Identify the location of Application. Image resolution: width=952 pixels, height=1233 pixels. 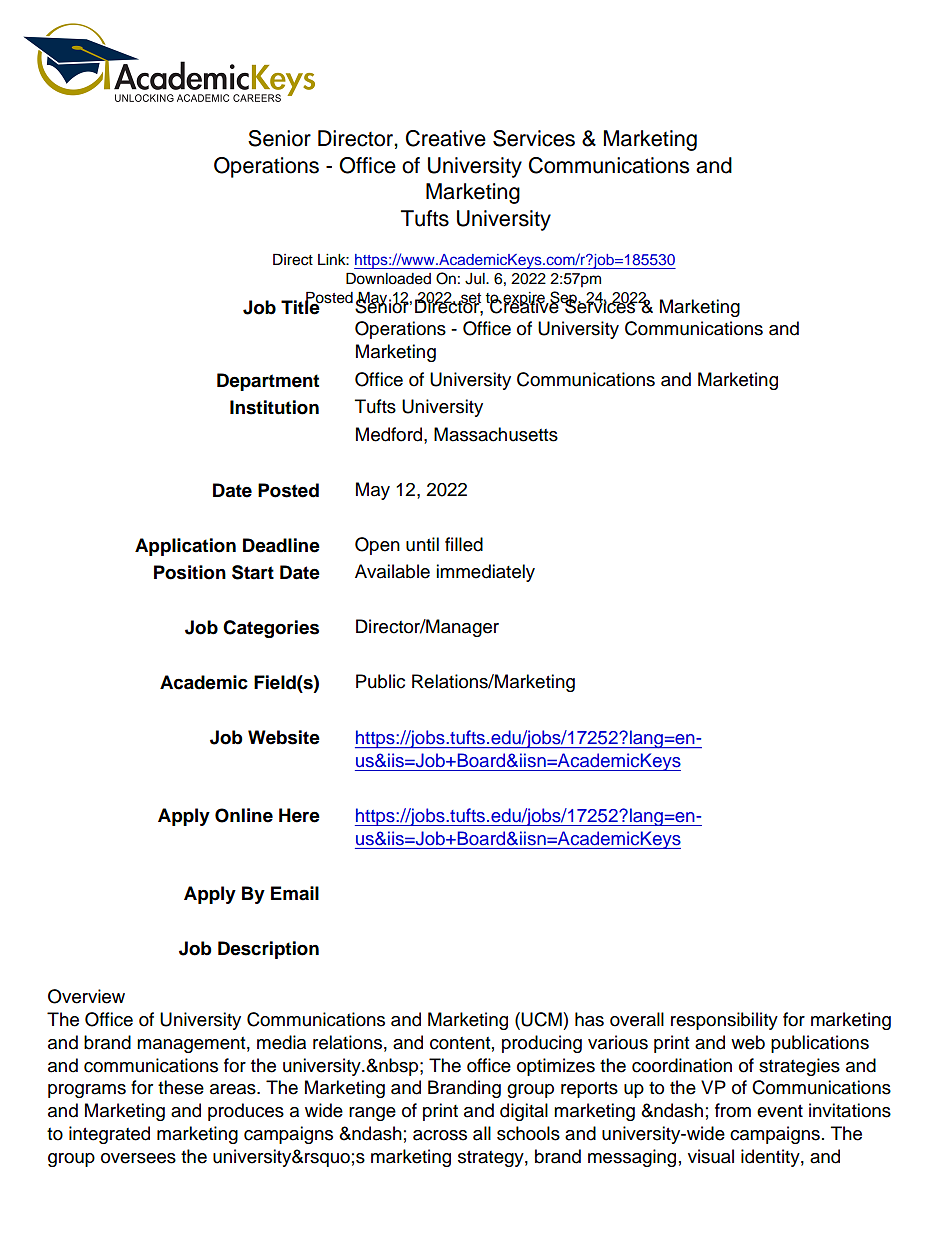
(185, 547).
